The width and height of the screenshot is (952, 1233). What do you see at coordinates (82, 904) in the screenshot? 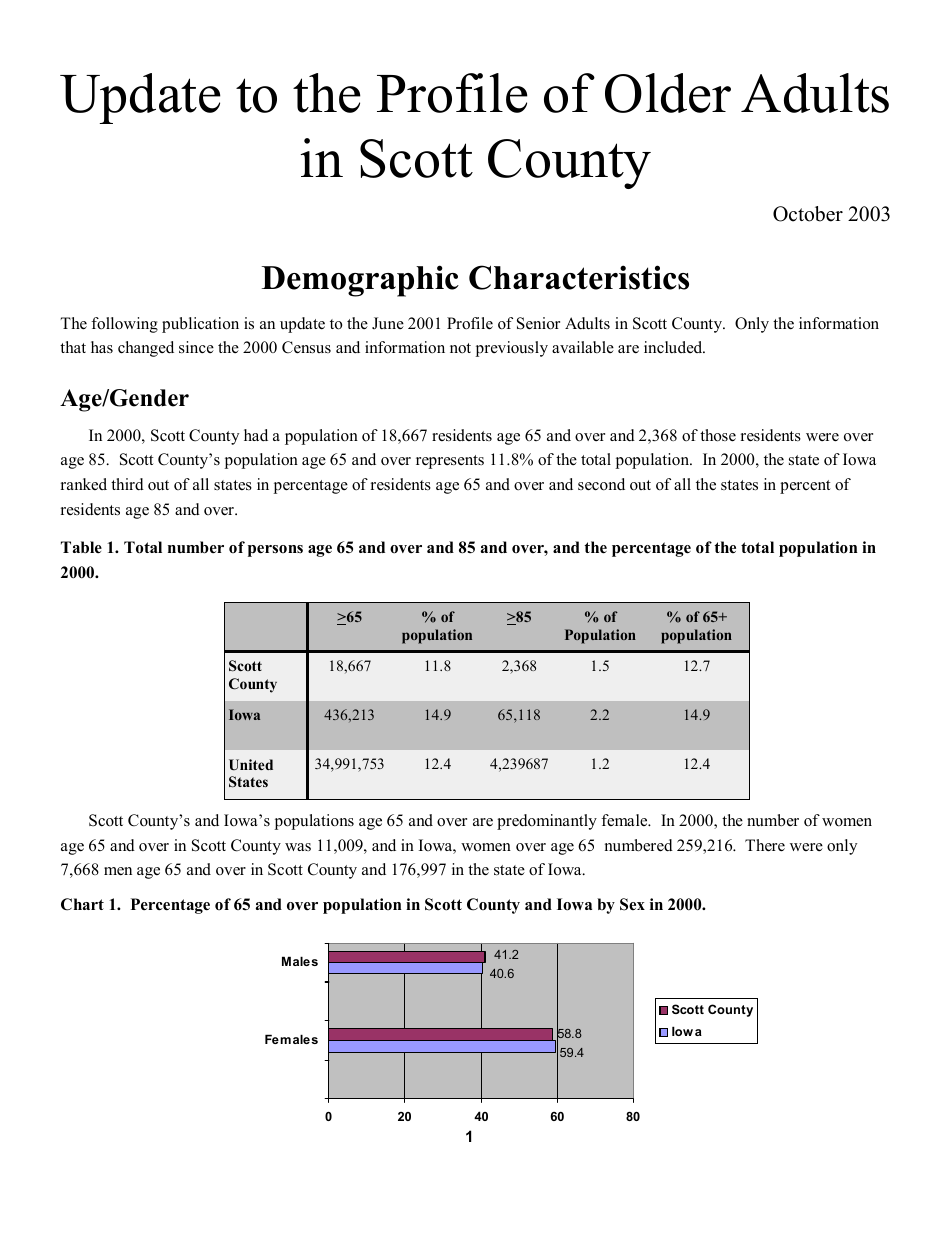
I see `Chart` at bounding box center [82, 904].
